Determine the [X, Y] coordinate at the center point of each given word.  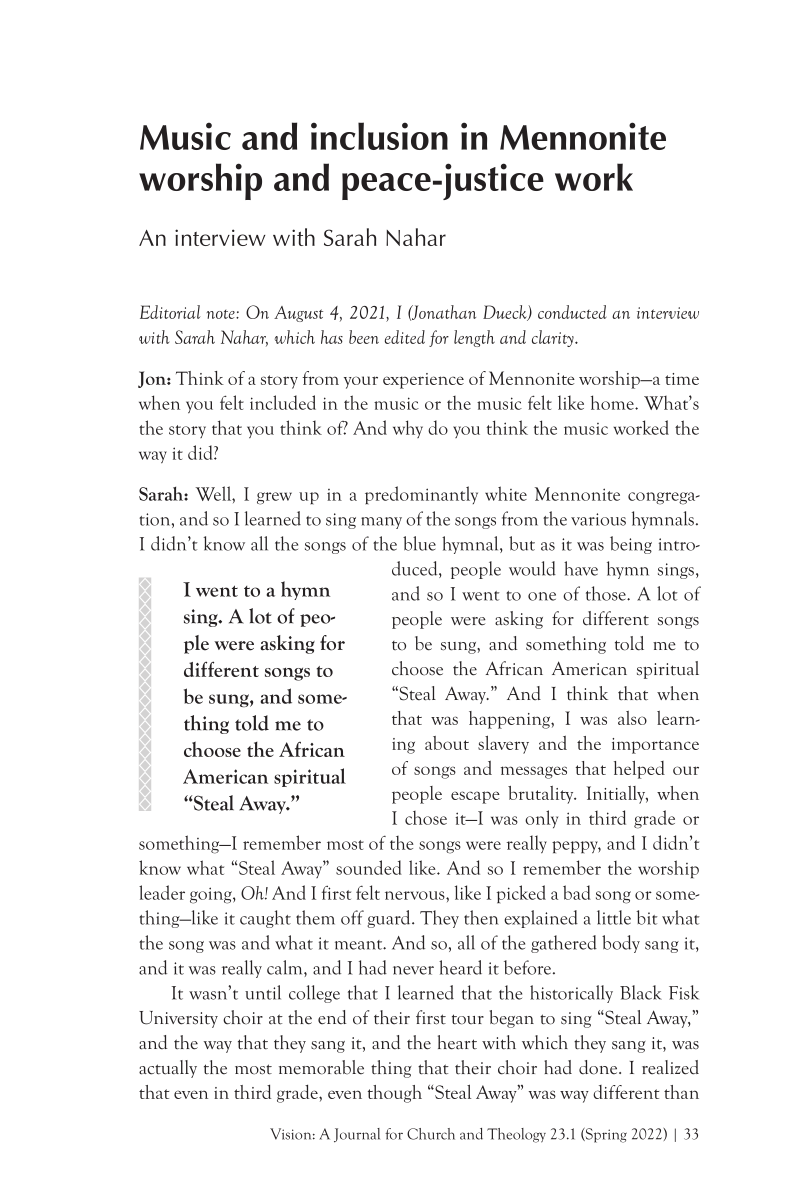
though [395, 1094]
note [222, 314]
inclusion [379, 136]
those [607, 593]
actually [168, 1069]
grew [274, 498]
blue [419, 543]
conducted [572, 312]
